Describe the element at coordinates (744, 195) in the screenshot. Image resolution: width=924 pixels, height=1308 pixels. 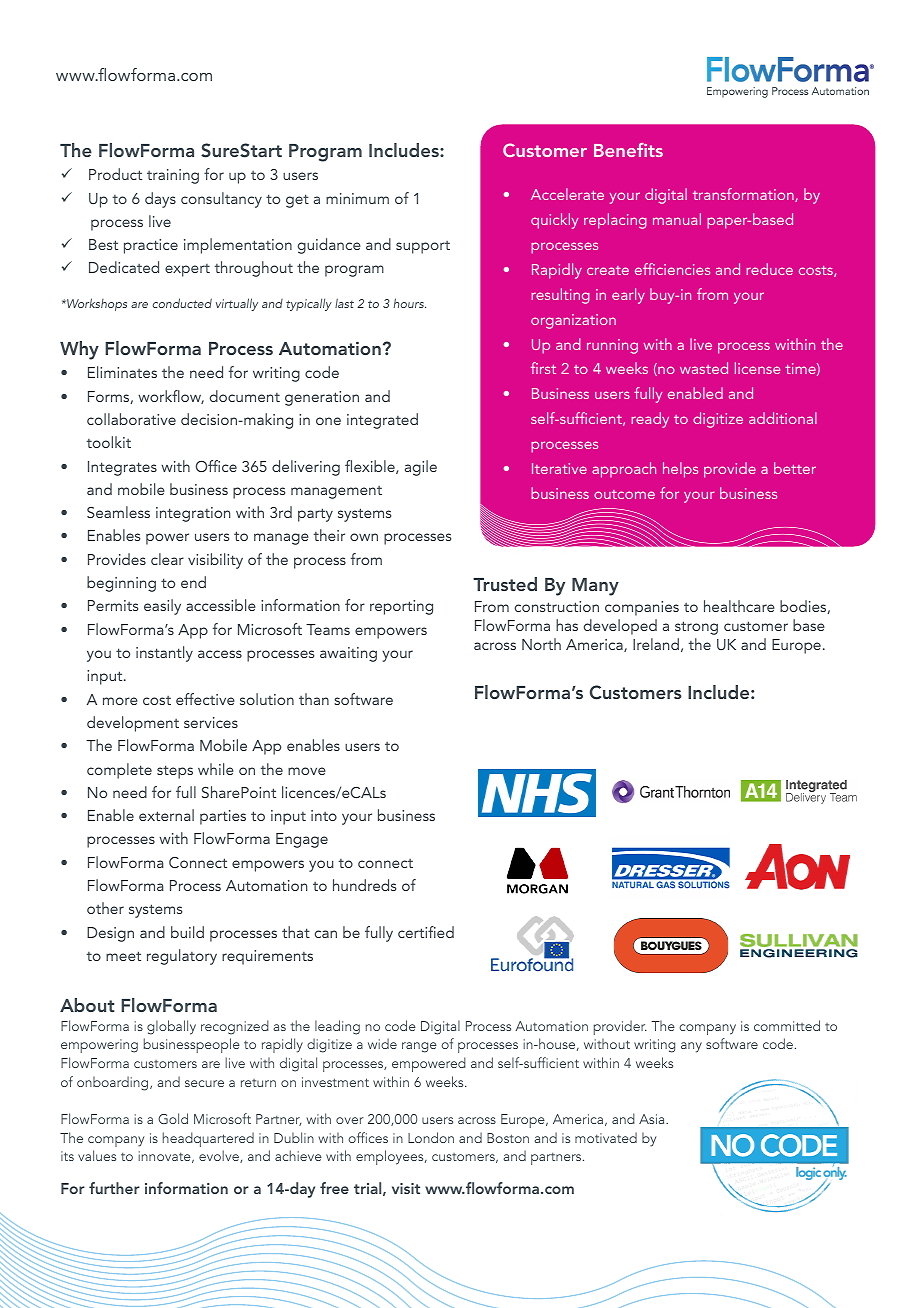
I see `transformation` at that location.
